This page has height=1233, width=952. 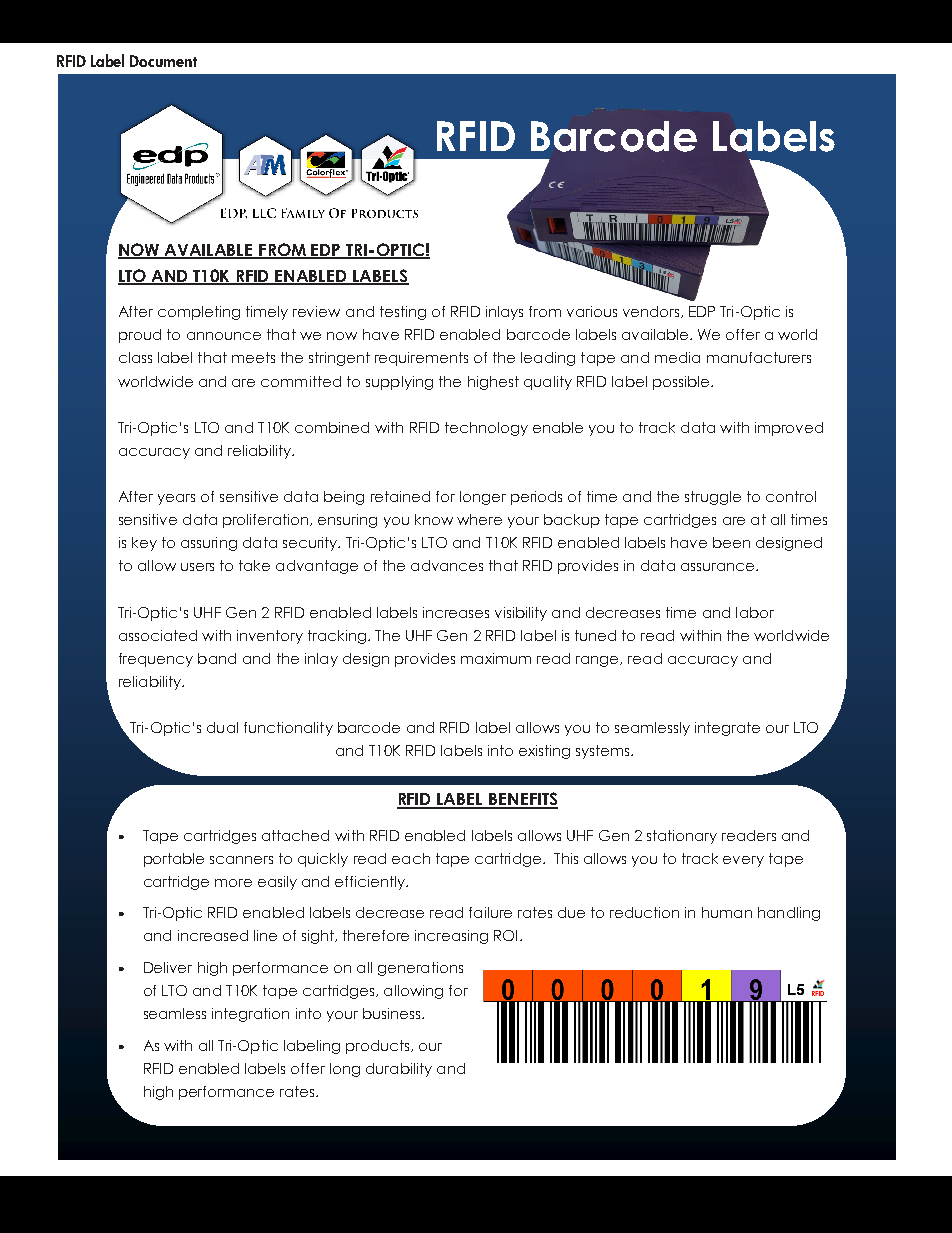 What do you see at coordinates (222, 727) in the page?
I see `dual` at bounding box center [222, 727].
